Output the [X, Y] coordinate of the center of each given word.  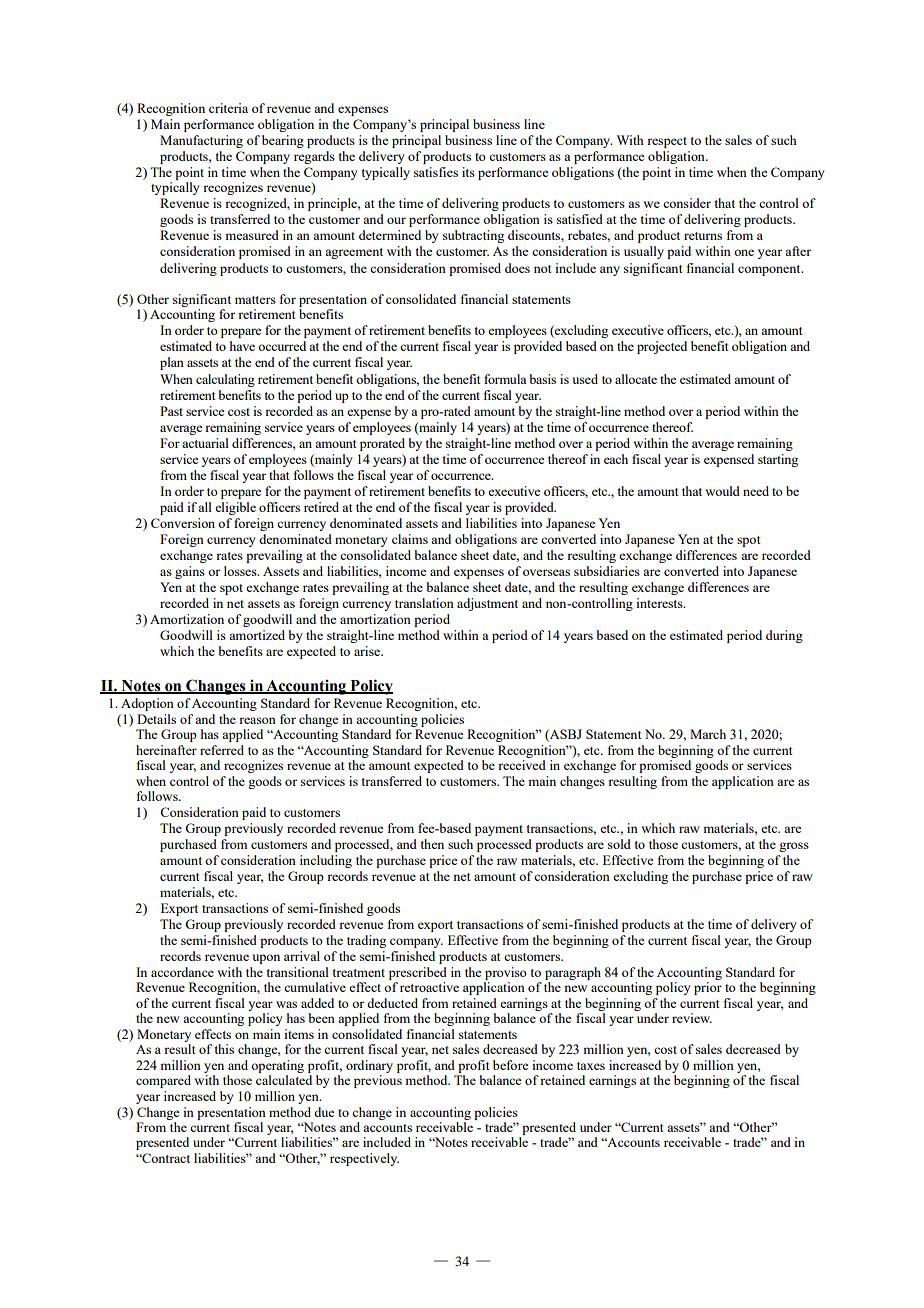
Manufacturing [201, 141]
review [692, 1018]
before [510, 1065]
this [224, 1049]
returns [703, 236]
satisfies [436, 172]
